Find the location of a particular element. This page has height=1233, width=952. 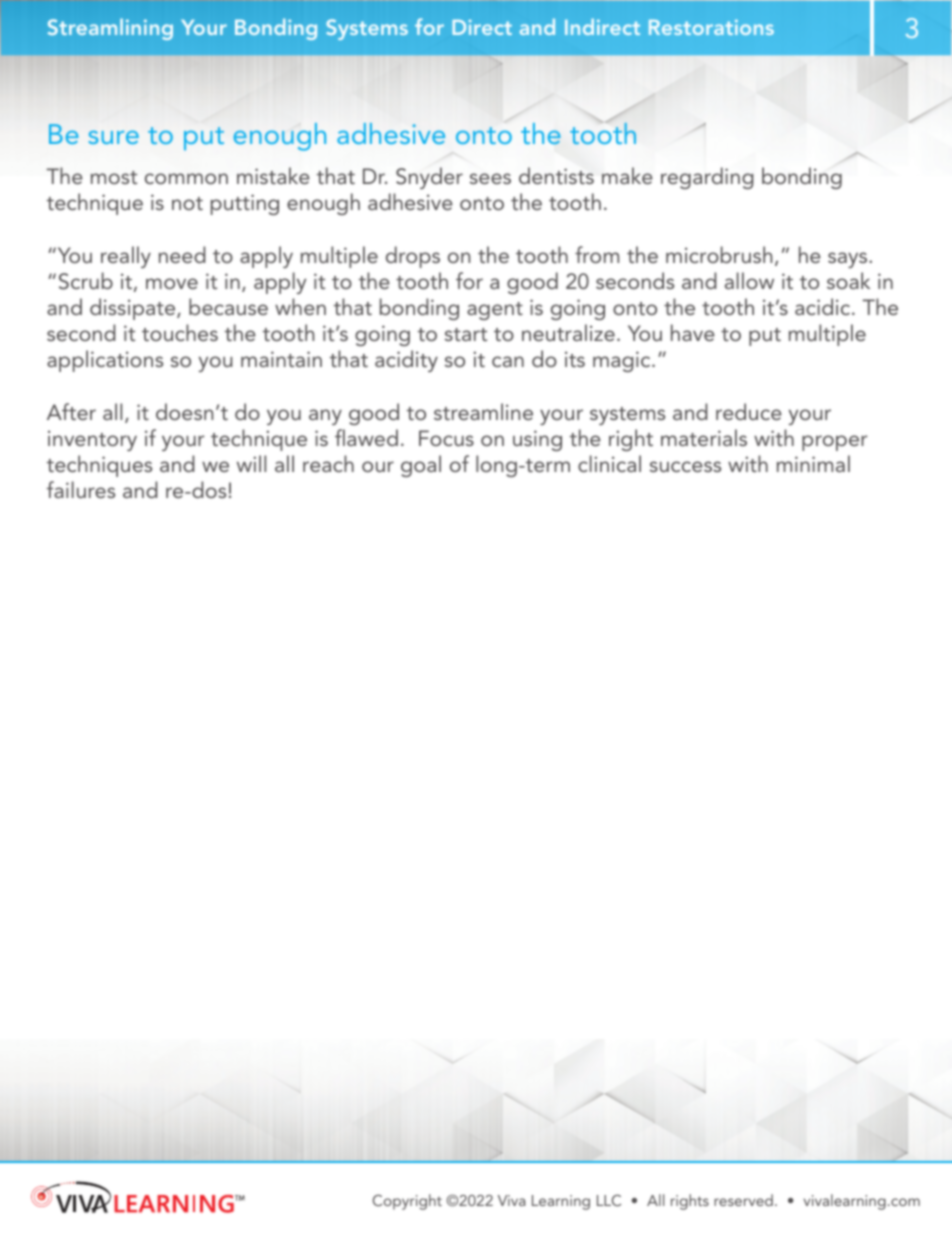

failures is located at coordinates (81, 489).
